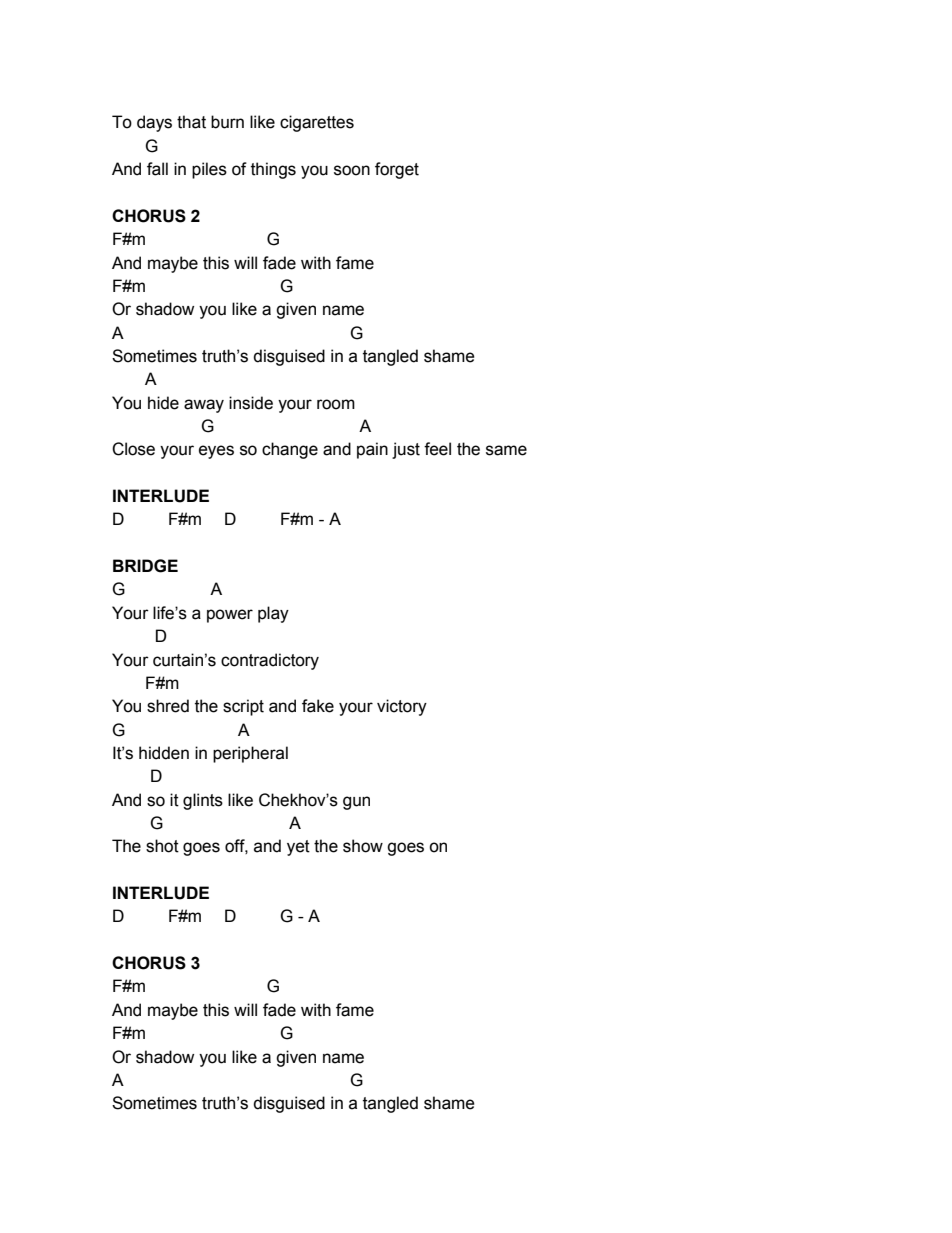 The width and height of the screenshot is (952, 1233). Describe the element at coordinates (317, 123) in the screenshot. I see `cigarettes` at that location.
